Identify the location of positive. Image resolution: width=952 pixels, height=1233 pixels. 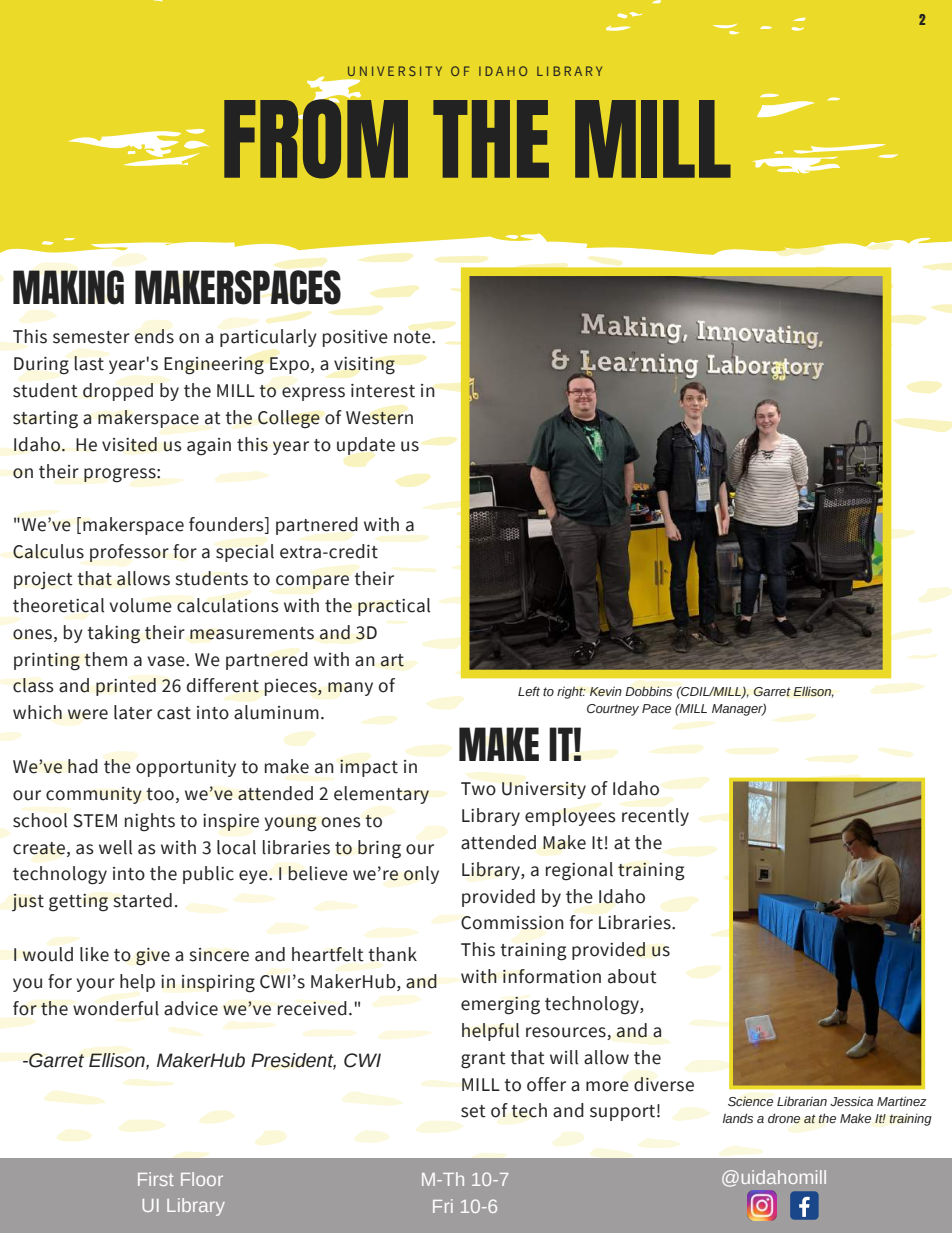
(355, 338).
